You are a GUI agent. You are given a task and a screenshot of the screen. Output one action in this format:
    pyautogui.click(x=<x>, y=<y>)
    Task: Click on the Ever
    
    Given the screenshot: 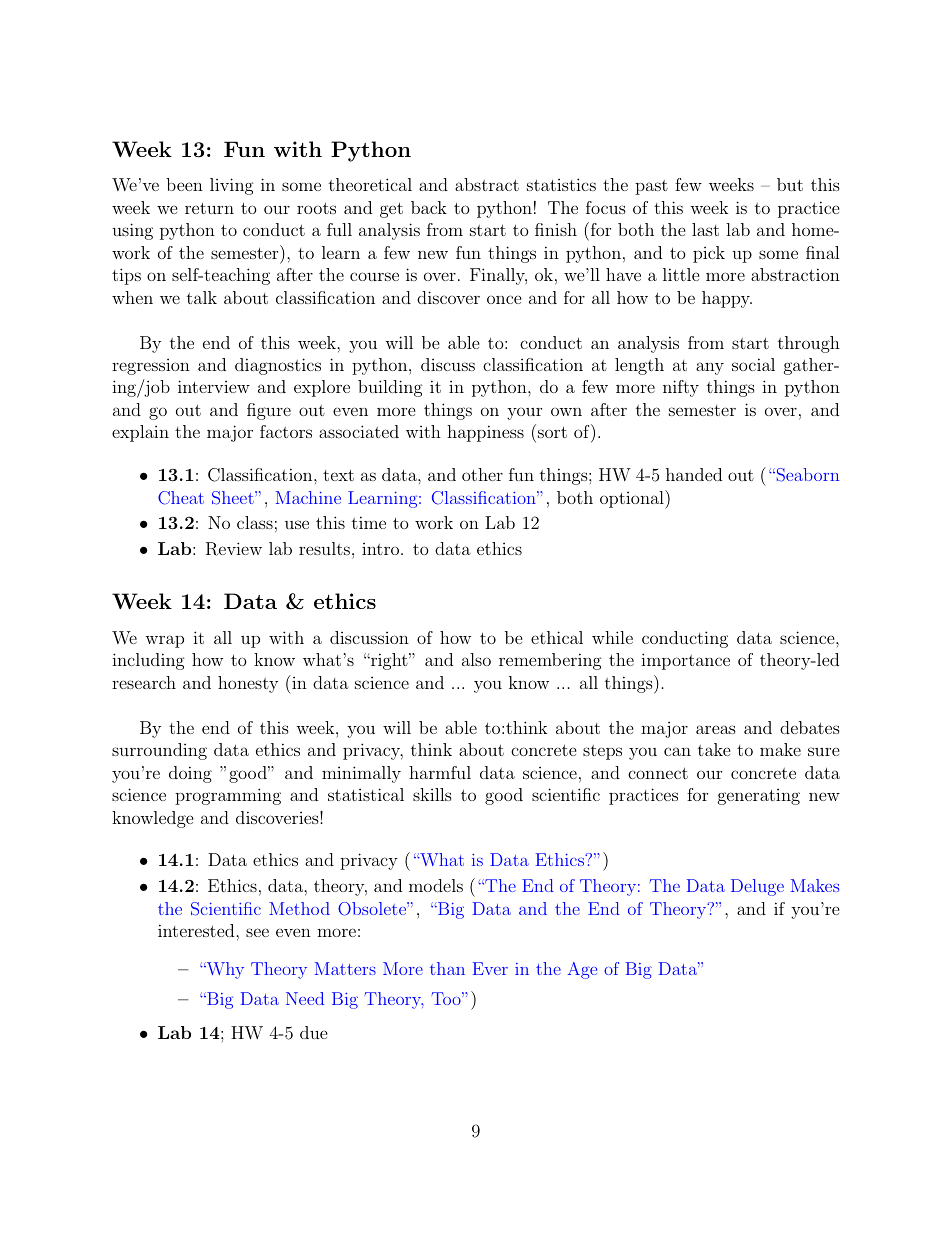 What is the action you would take?
    pyautogui.click(x=490, y=968)
